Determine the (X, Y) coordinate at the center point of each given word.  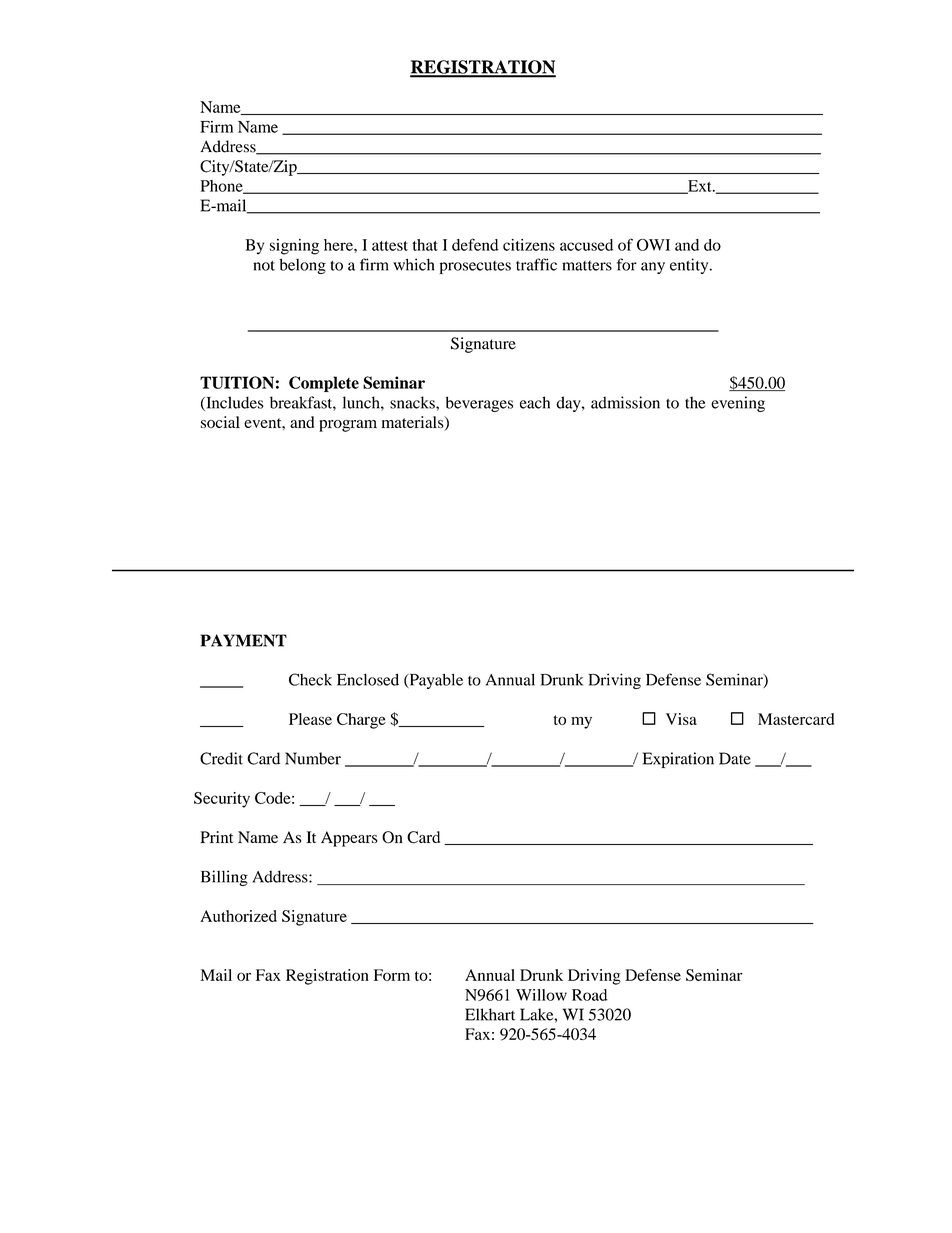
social (220, 422)
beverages (479, 404)
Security (222, 800)
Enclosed (368, 679)
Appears (349, 839)
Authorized (238, 916)
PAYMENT (244, 640)
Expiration (678, 760)
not (264, 266)
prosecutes (475, 267)
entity (690, 266)
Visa (681, 719)
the (695, 402)
